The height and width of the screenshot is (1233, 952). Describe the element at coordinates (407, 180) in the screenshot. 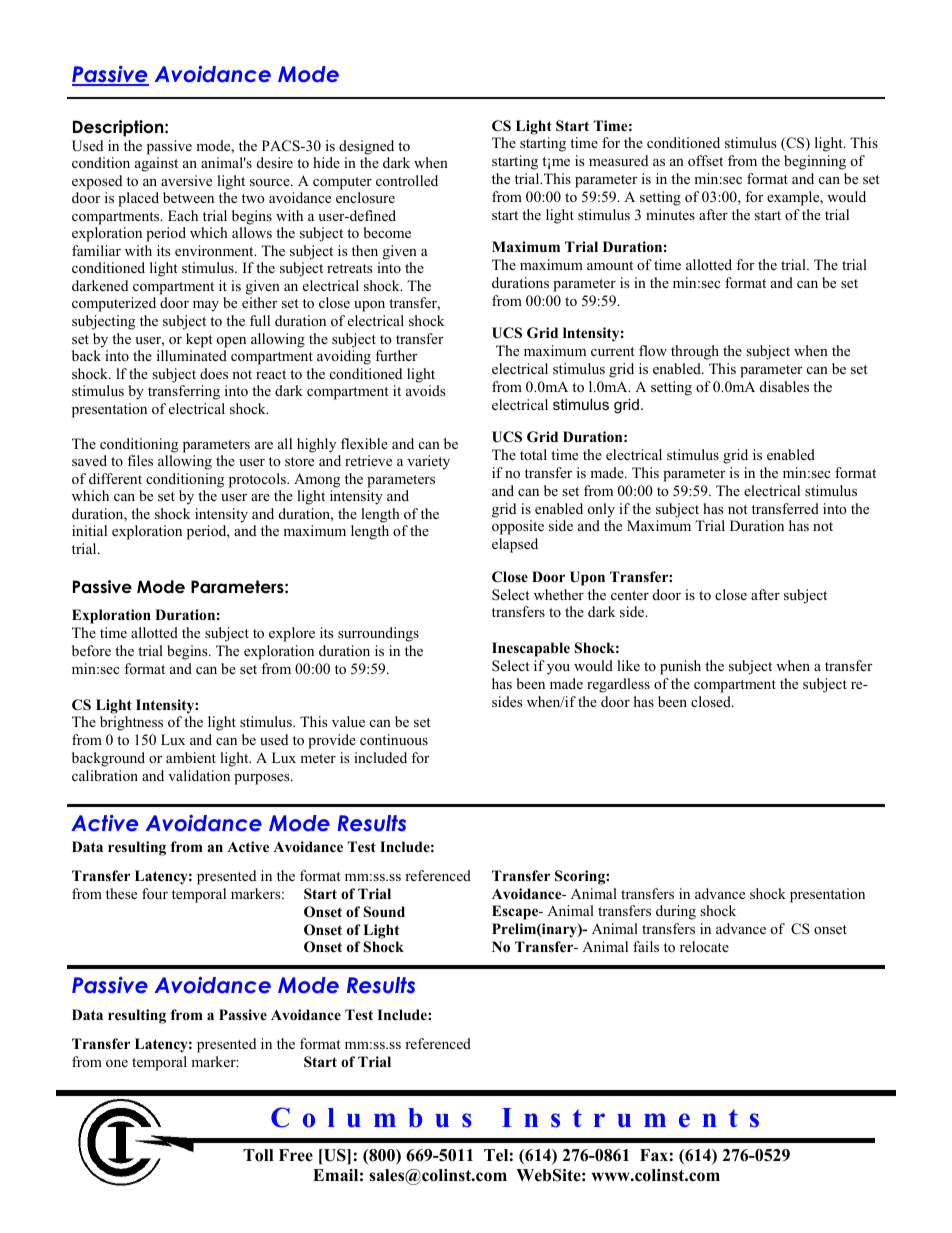

I see `controlled` at that location.
